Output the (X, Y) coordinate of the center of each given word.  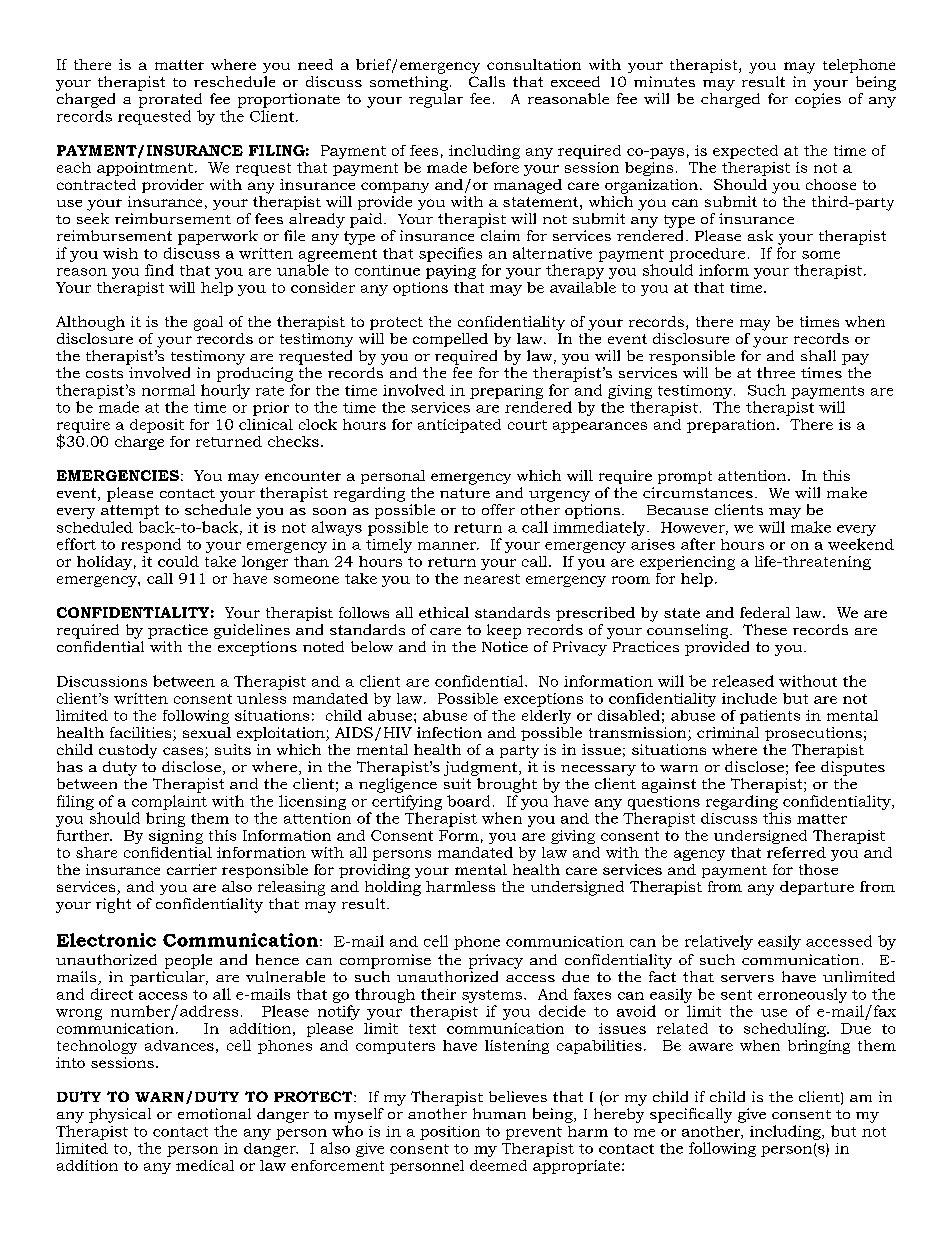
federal (765, 612)
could (178, 561)
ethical (444, 612)
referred (796, 852)
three (776, 372)
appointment (145, 169)
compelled (450, 340)
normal (168, 390)
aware (711, 1047)
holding (393, 887)
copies (818, 100)
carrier (192, 869)
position (450, 1133)
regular (436, 100)
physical (120, 1115)
